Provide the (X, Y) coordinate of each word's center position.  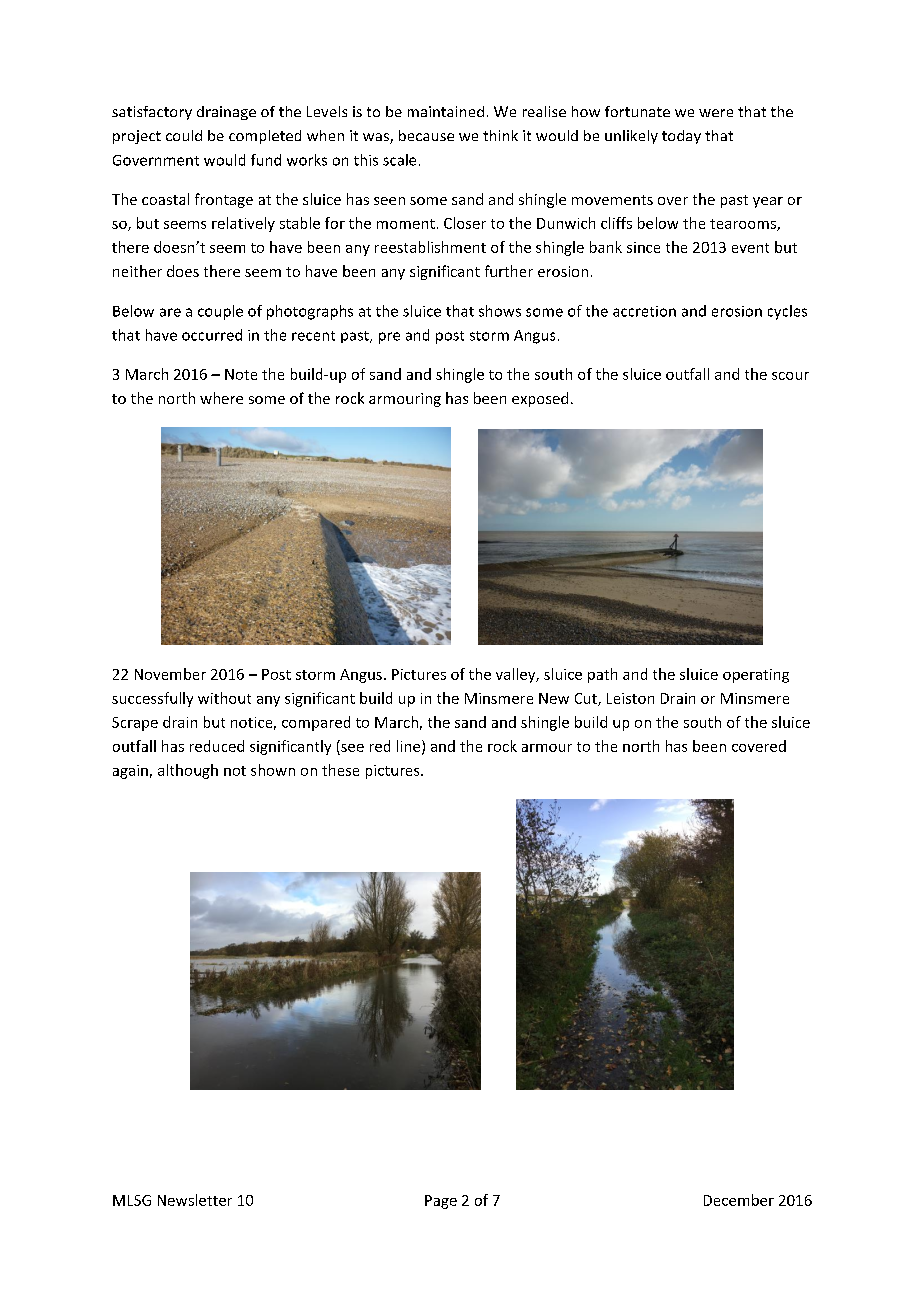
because (426, 135)
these (340, 770)
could (184, 135)
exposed (540, 399)
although (188, 771)
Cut (587, 699)
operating (756, 676)
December (739, 1200)
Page (441, 1202)
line (410, 747)
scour (790, 376)
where (221, 398)
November (170, 674)
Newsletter (195, 1200)
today (681, 137)
